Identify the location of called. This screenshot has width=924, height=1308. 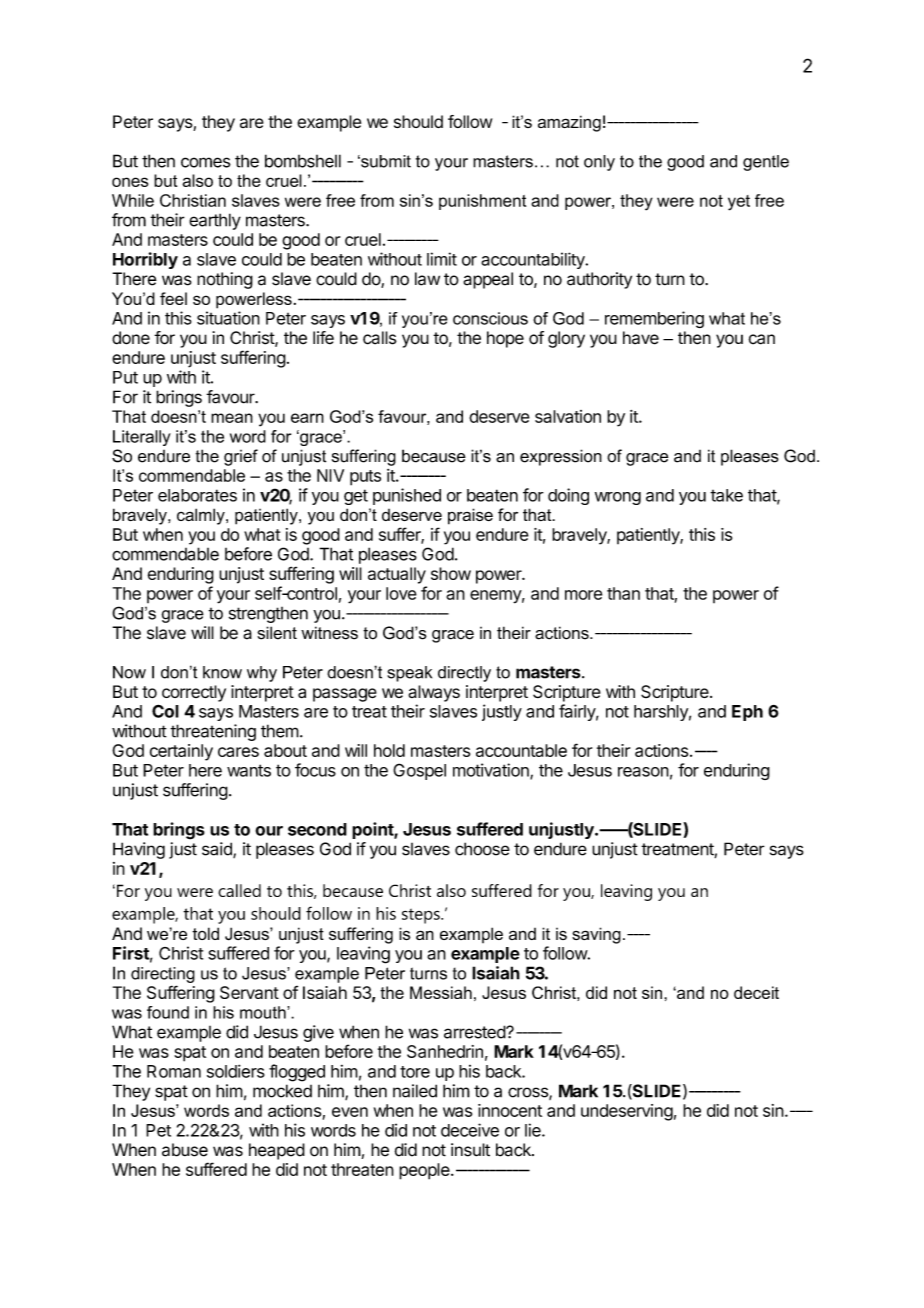
(239, 890).
